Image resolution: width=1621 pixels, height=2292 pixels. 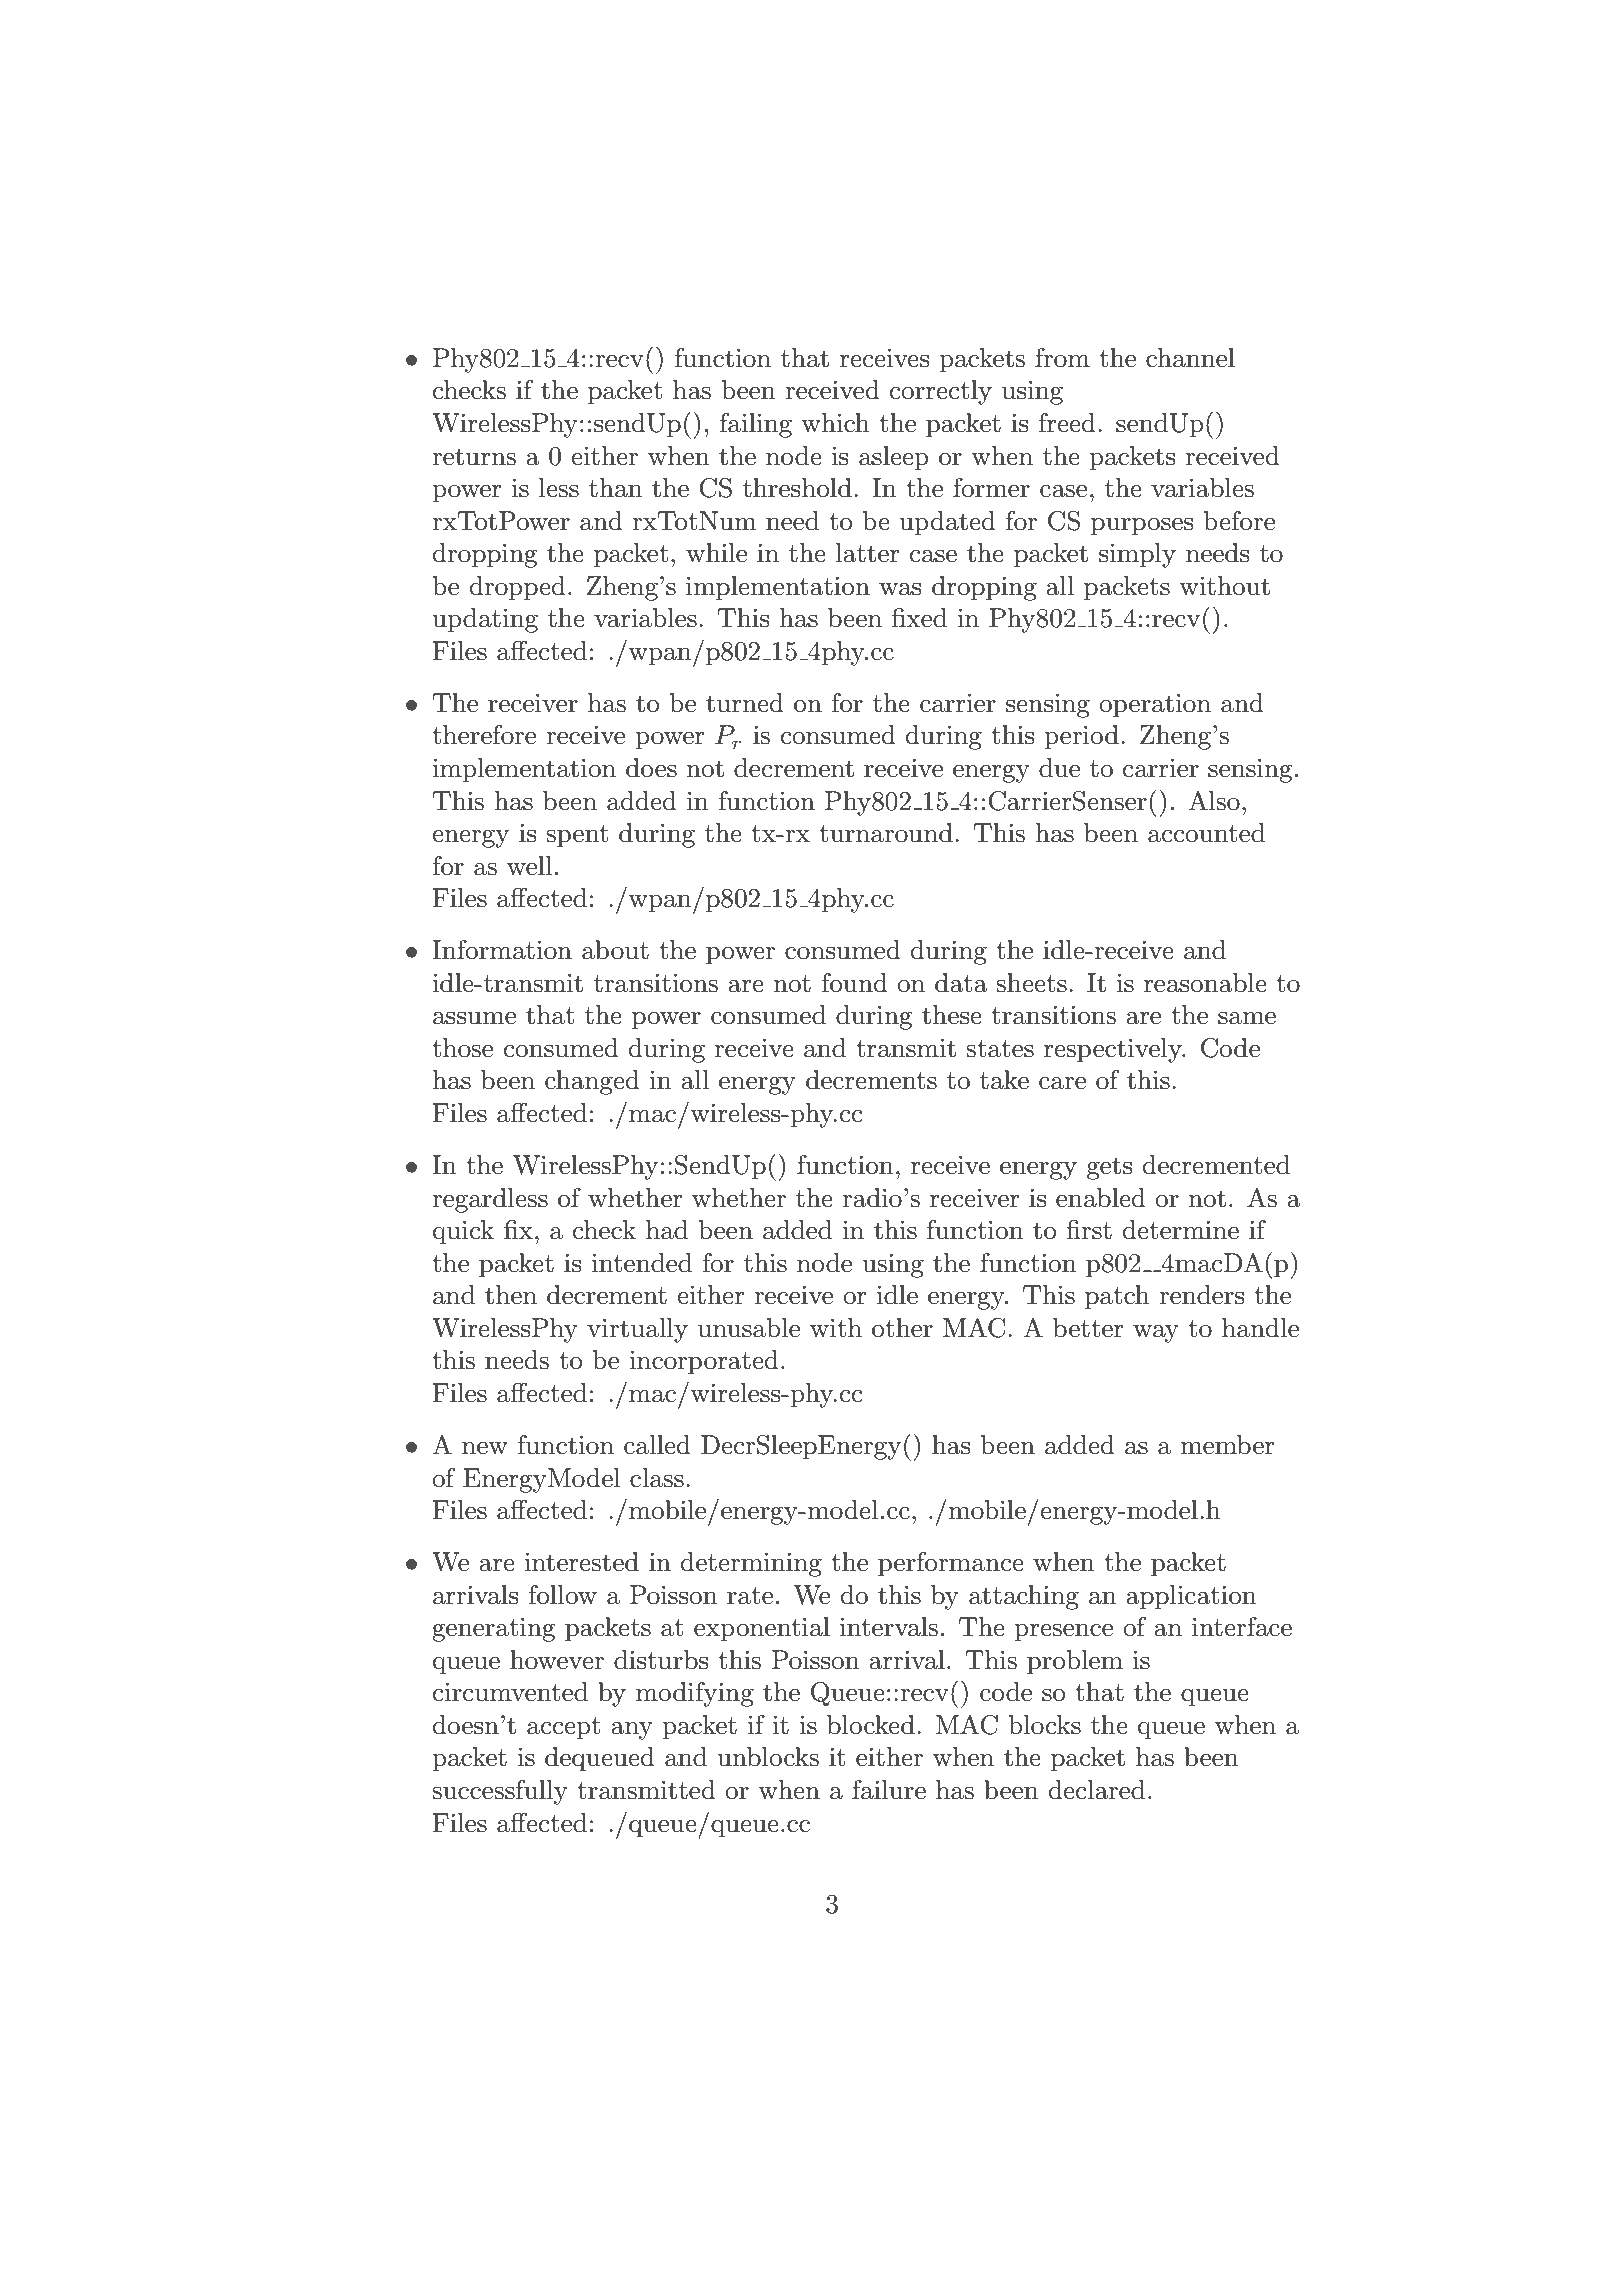 I want to click on quick, so click(x=463, y=1232).
